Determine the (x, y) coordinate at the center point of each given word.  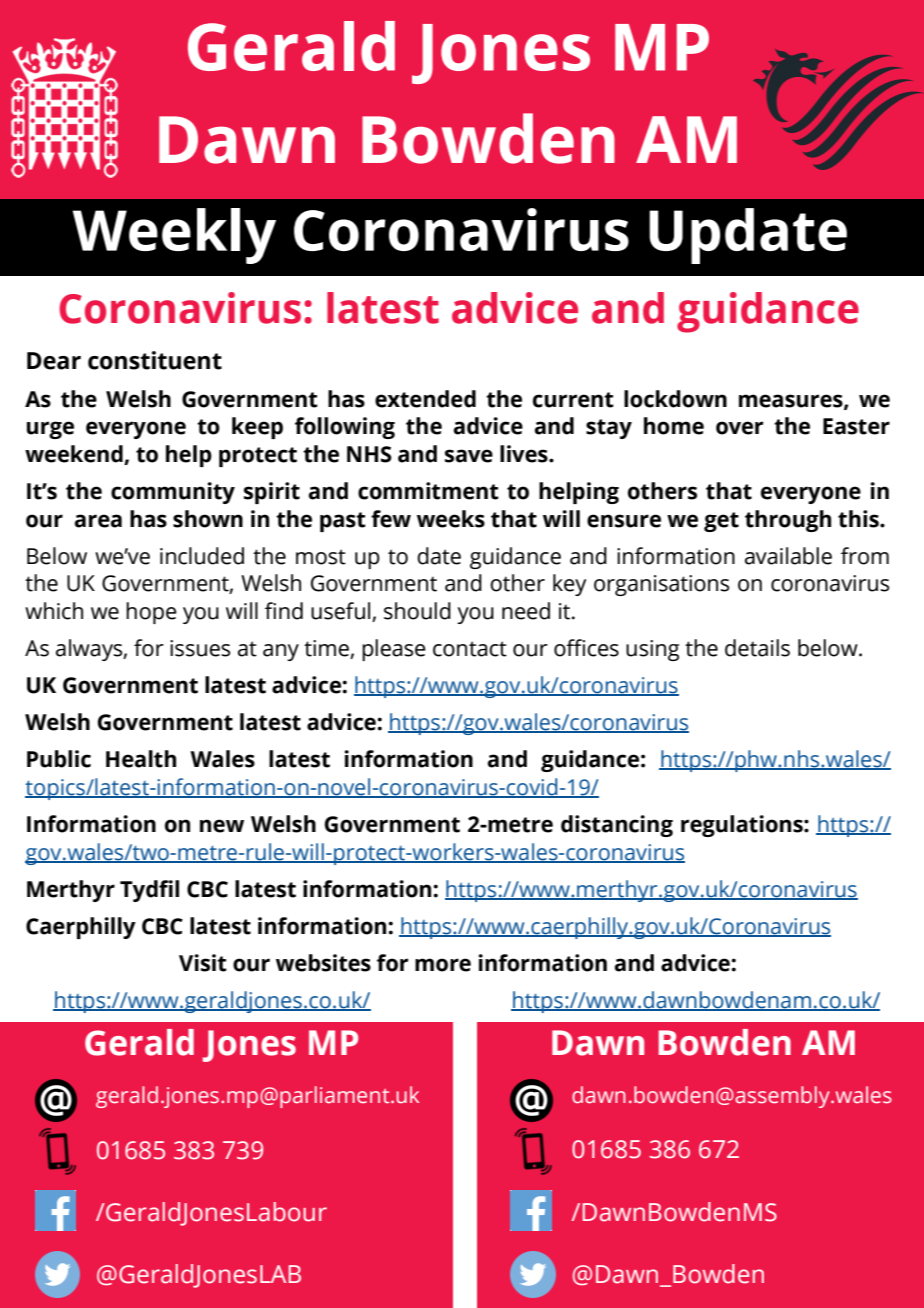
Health (141, 759)
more (443, 965)
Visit (203, 963)
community (173, 493)
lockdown (675, 399)
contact (470, 649)
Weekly (174, 236)
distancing (617, 826)
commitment (428, 491)
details (757, 648)
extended (425, 399)
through (788, 521)
